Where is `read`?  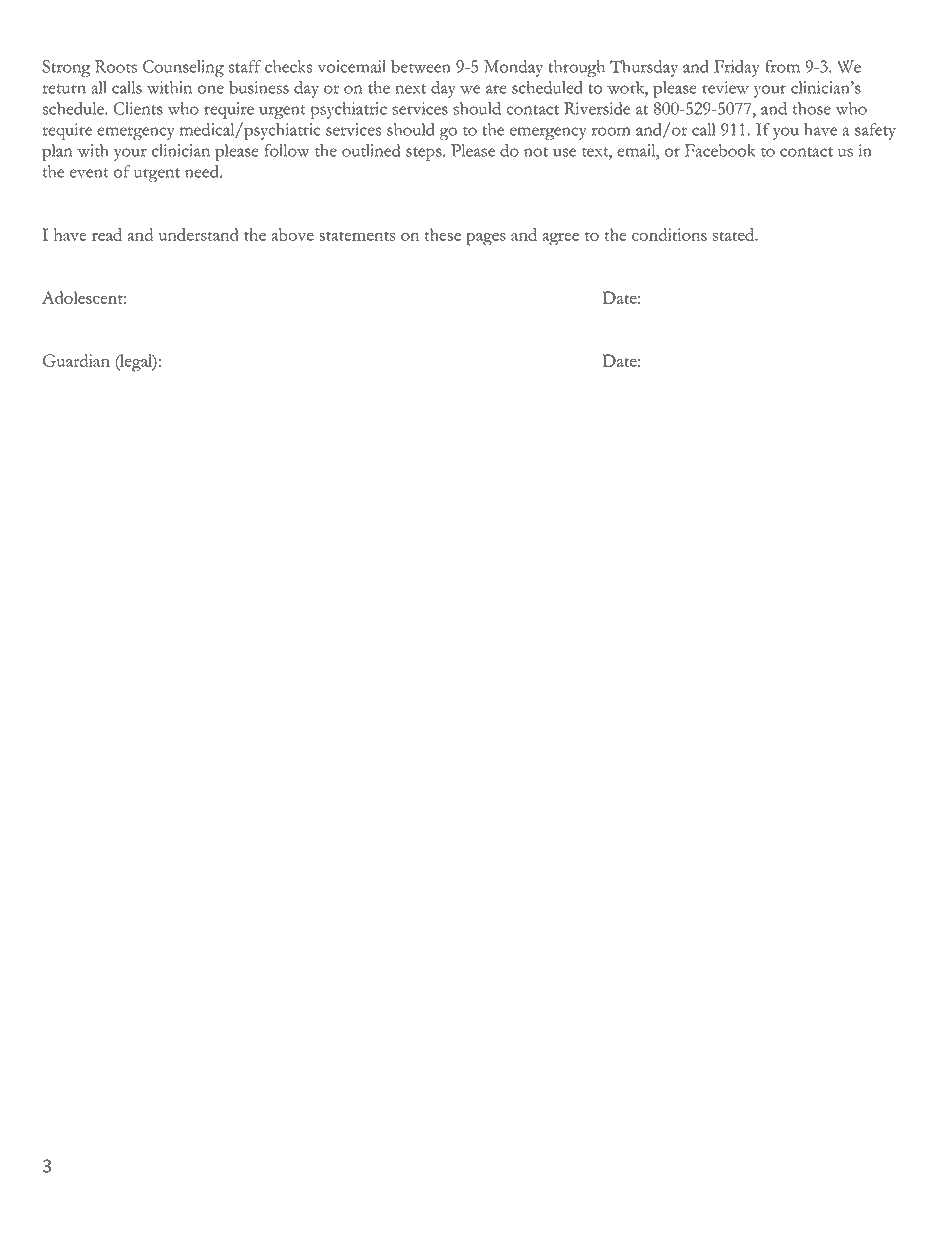 read is located at coordinates (107, 234).
